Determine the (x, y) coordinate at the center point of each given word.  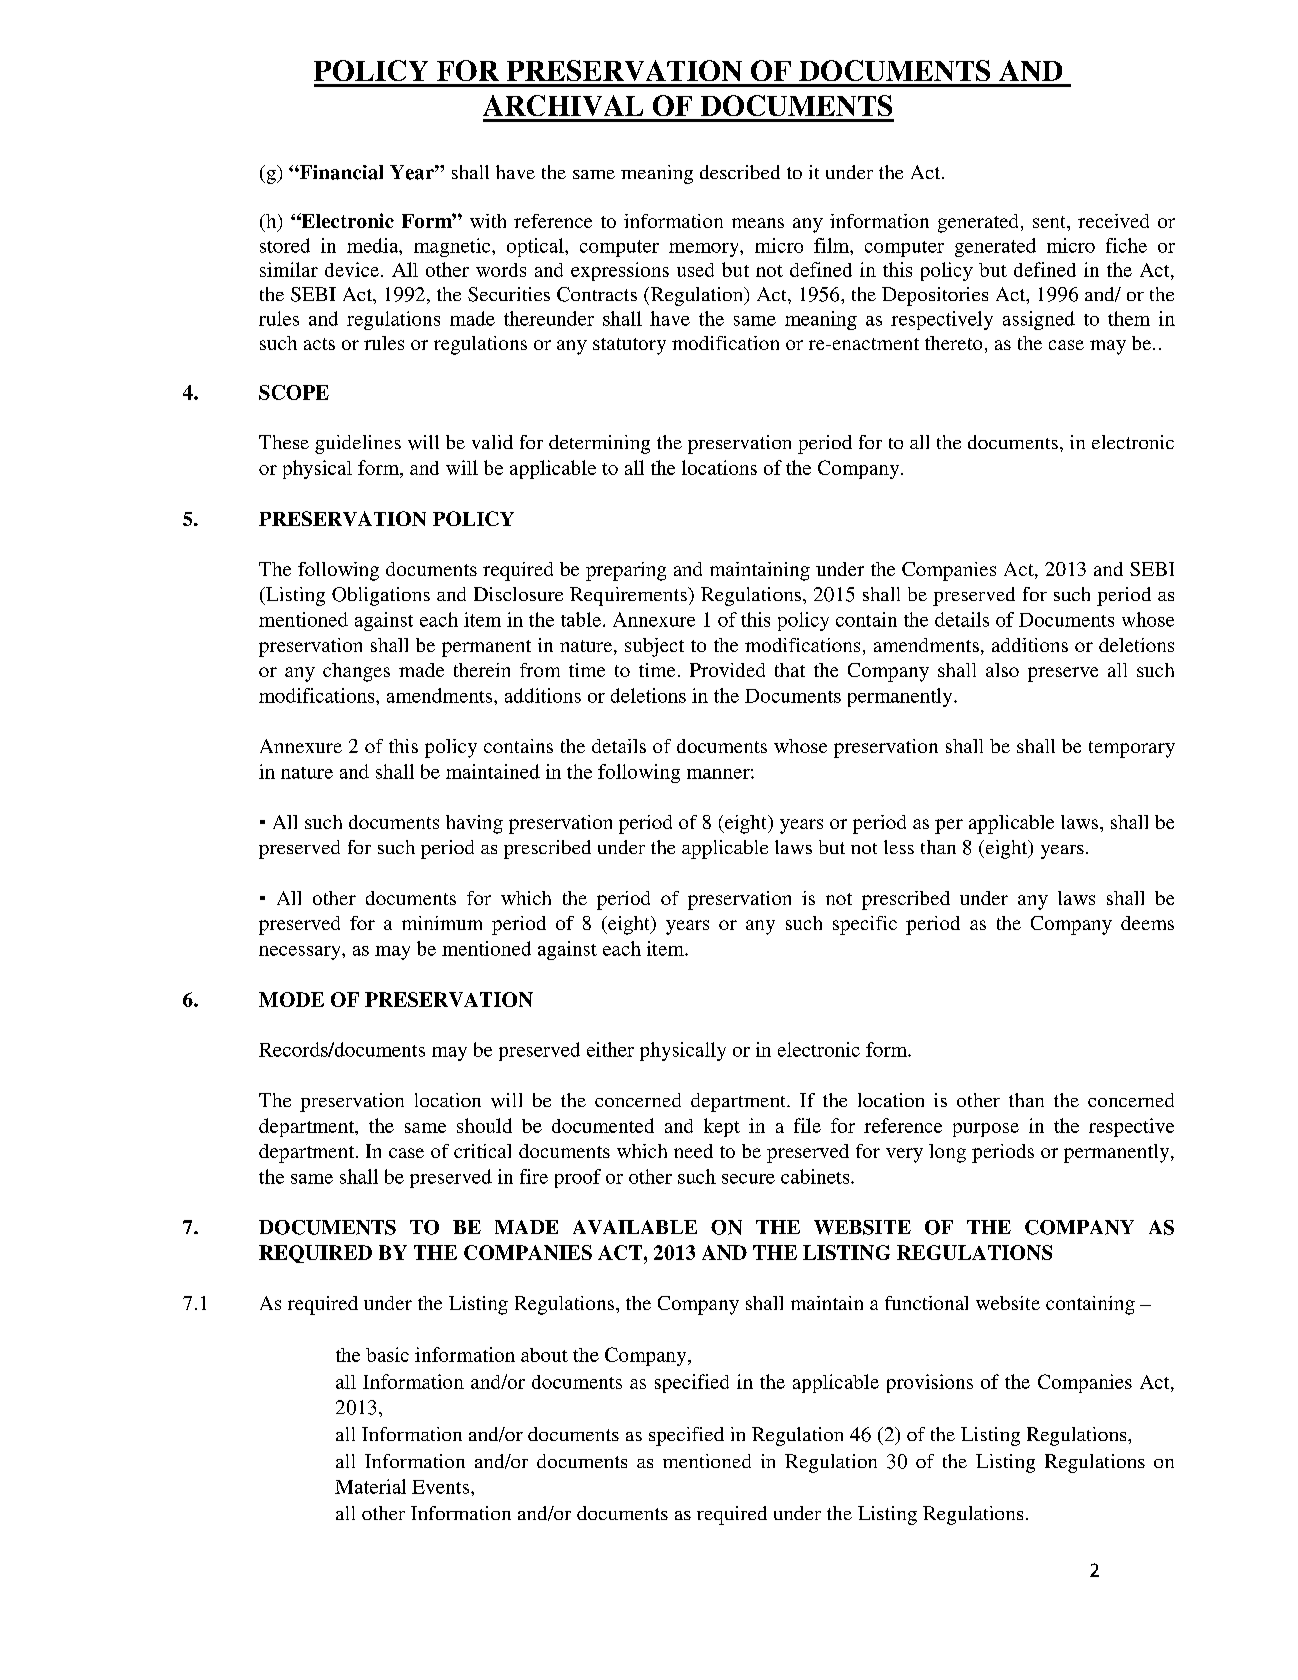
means (758, 223)
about (544, 1355)
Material (370, 1486)
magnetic (453, 247)
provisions (930, 1383)
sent (1050, 222)
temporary (1132, 749)
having (474, 824)
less (899, 847)
